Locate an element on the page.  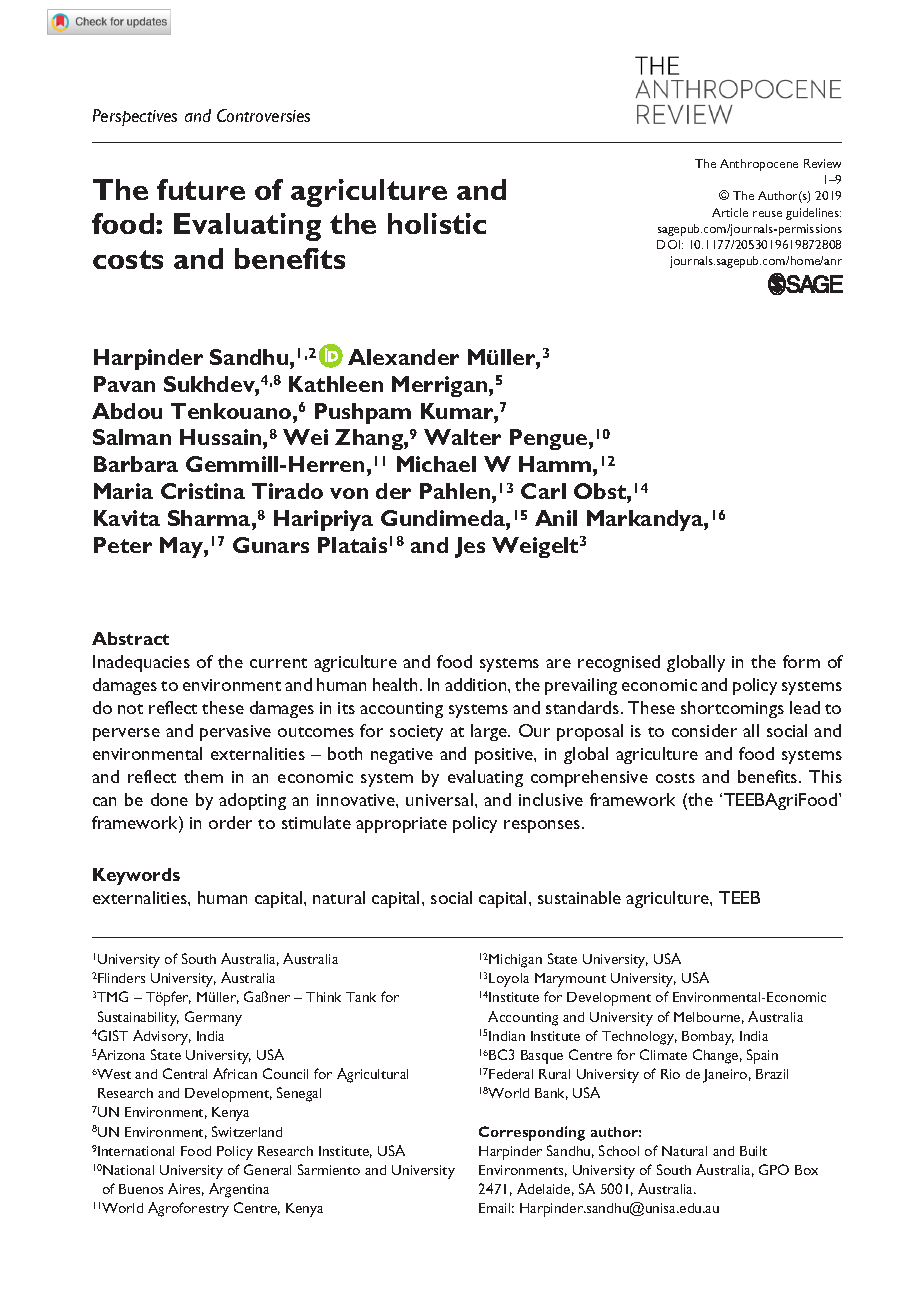
reuse is located at coordinates (767, 214).
